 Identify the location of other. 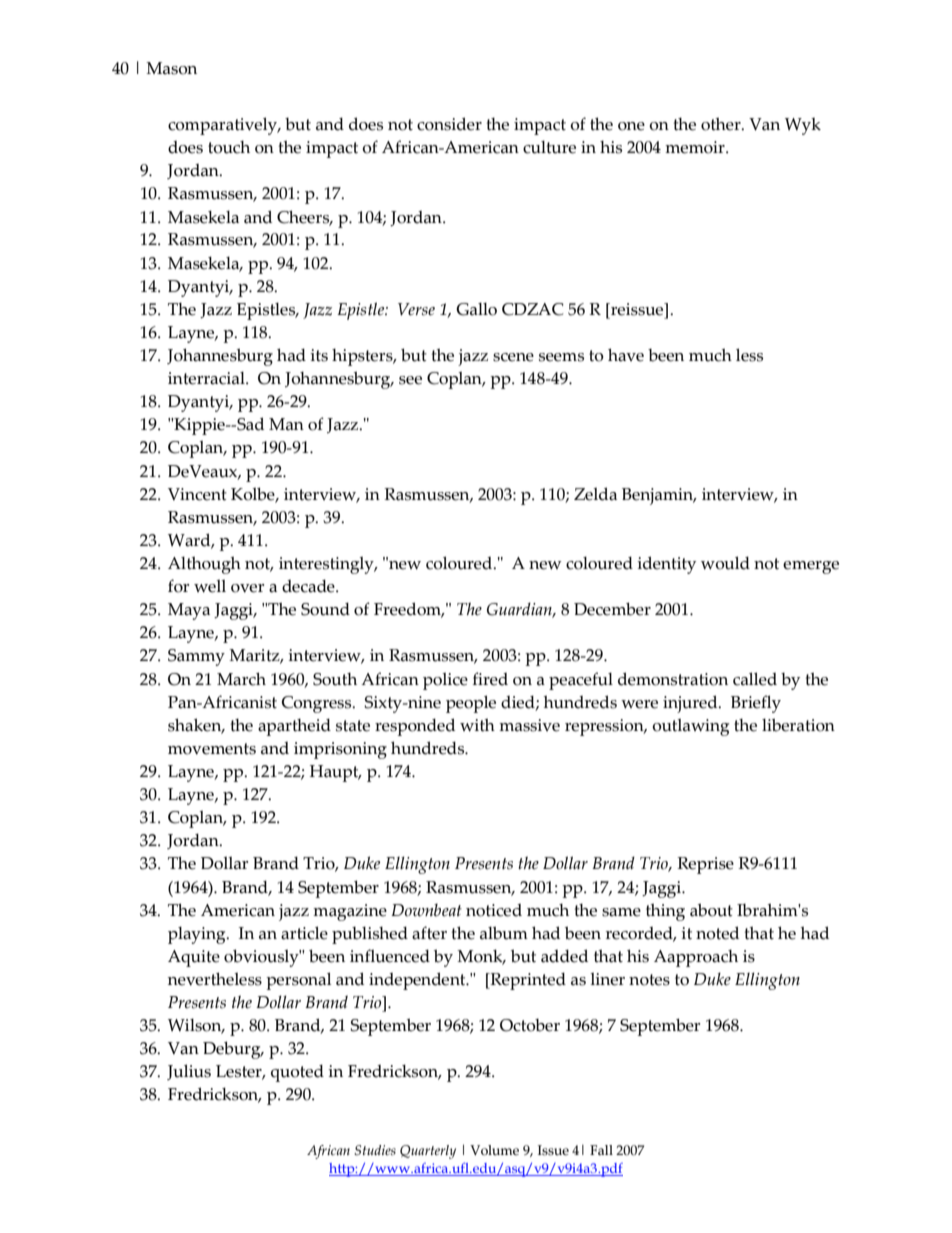
(722, 124).
